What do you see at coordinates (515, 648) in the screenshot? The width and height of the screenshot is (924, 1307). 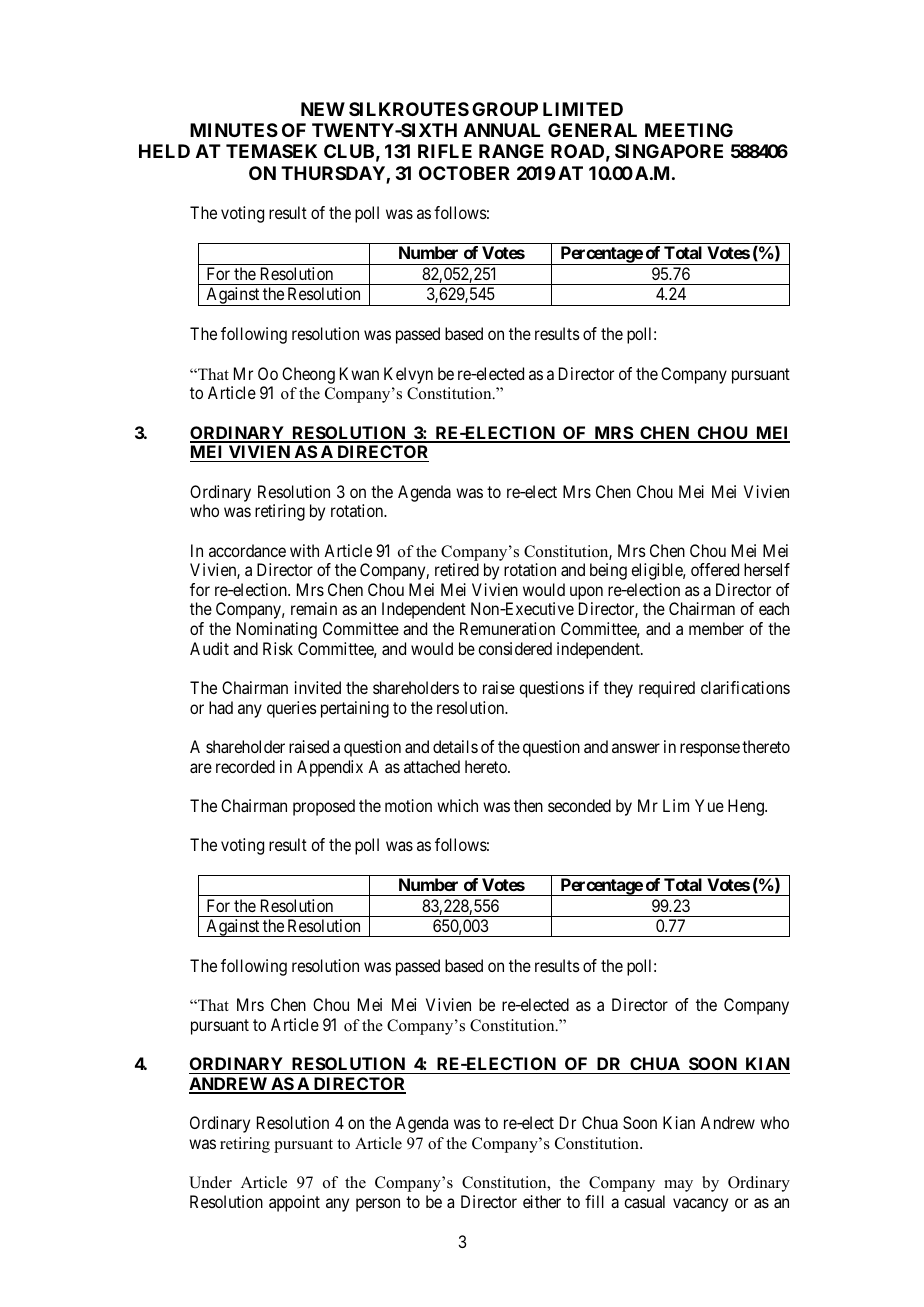 I see `considered` at bounding box center [515, 648].
